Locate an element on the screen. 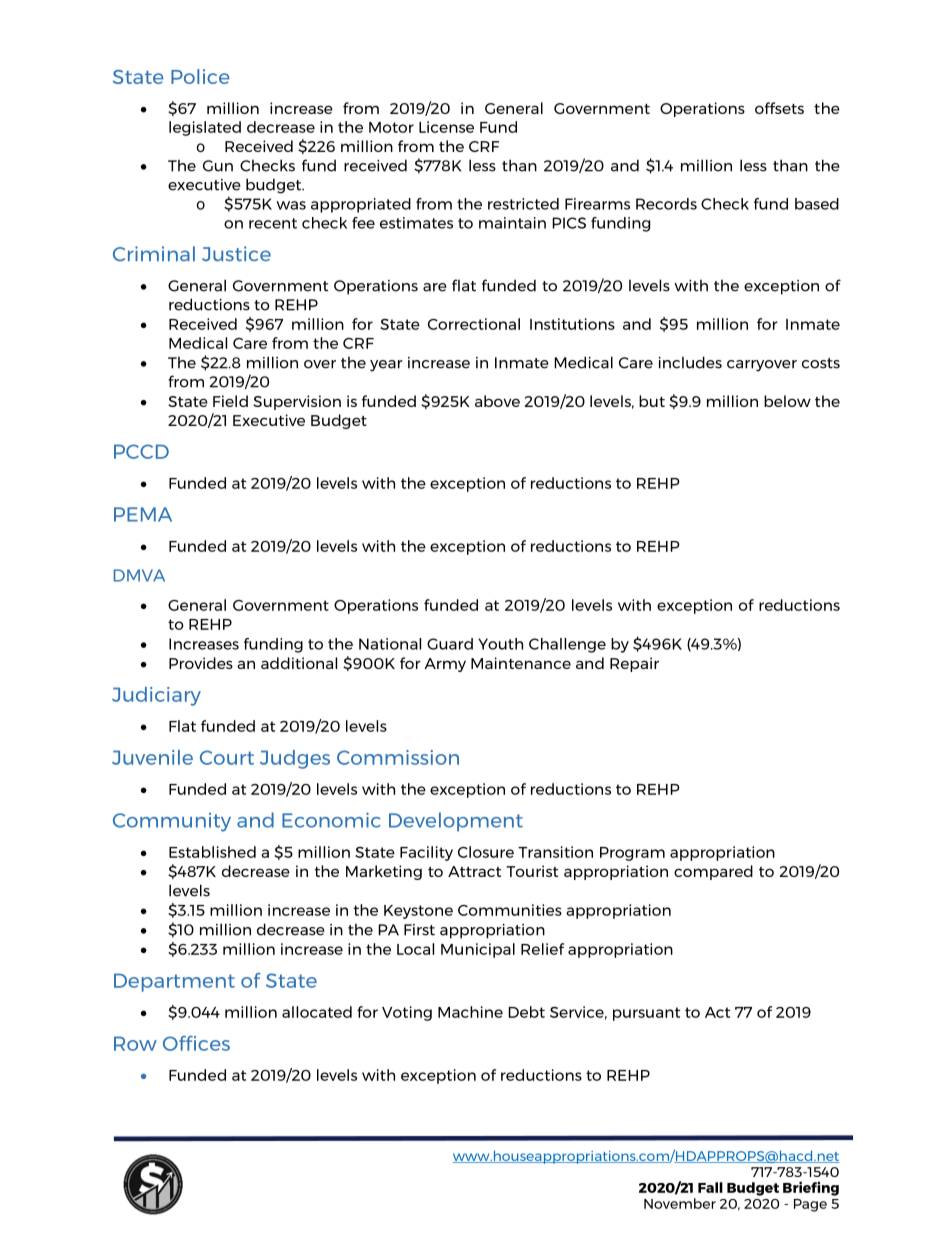 Image resolution: width=952 pixels, height=1233 pixels. Repair is located at coordinates (634, 664).
